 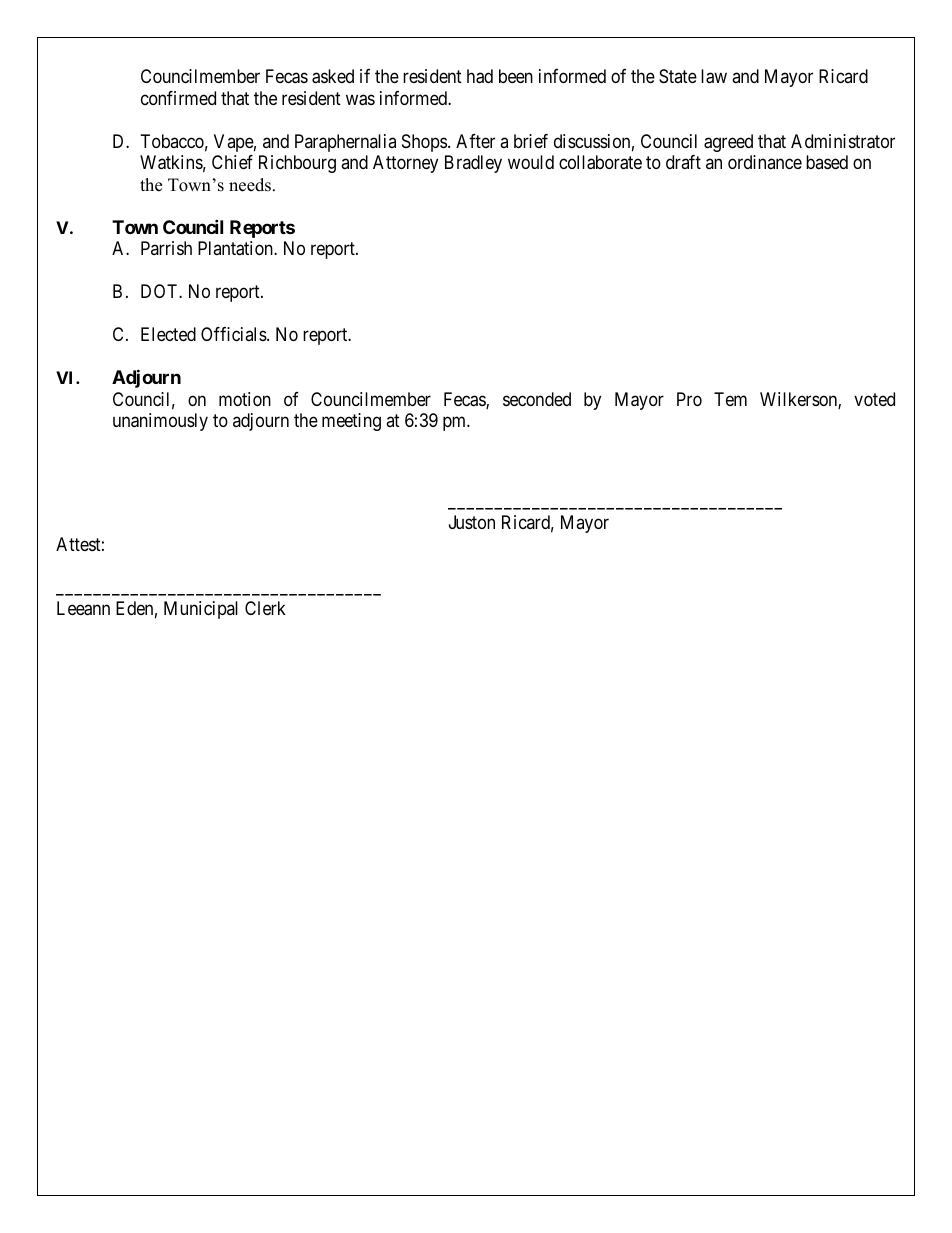 I want to click on Plantation, so click(x=236, y=248).
